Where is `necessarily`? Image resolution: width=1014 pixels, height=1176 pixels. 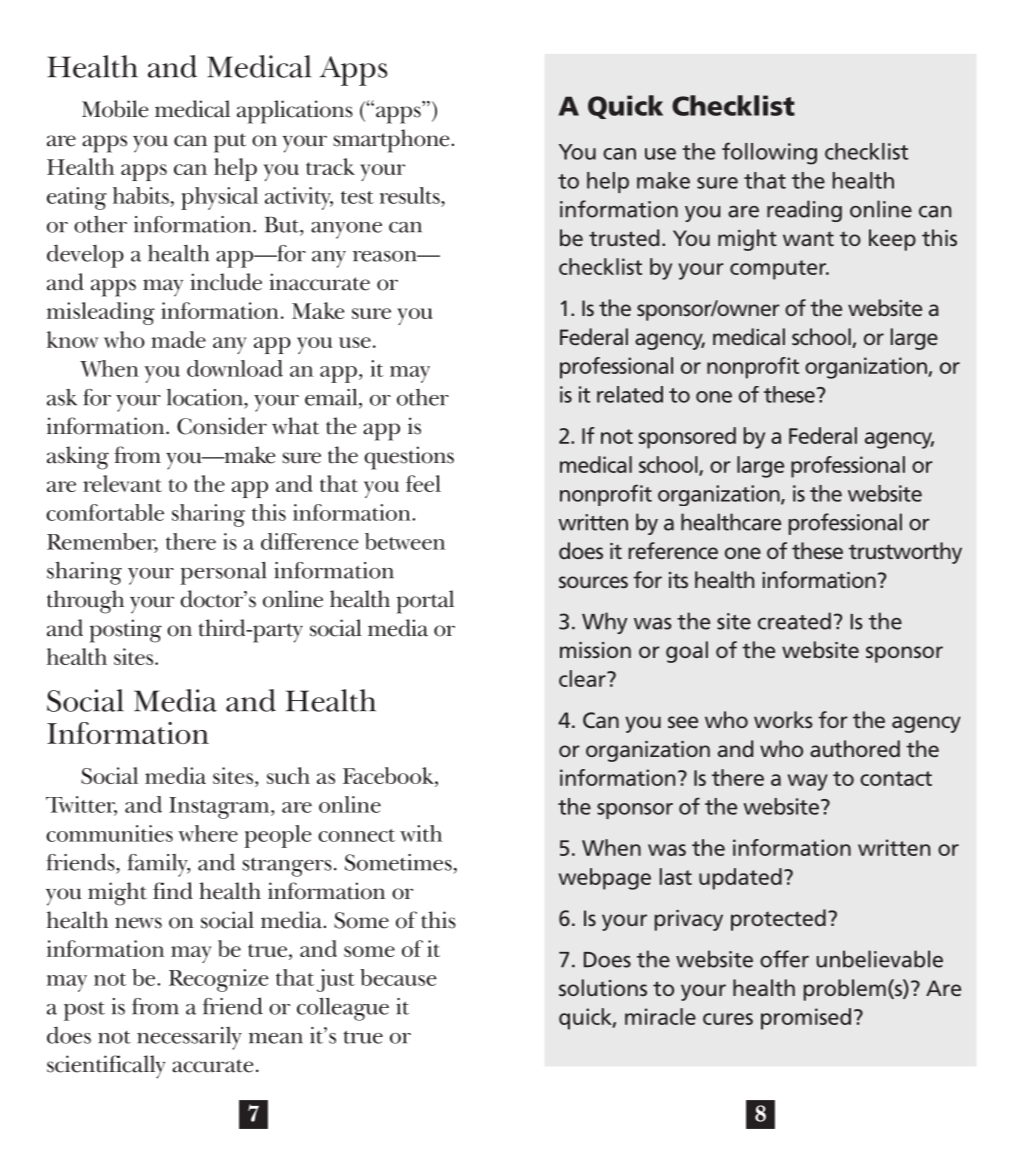 necessarily is located at coordinates (189, 1038).
